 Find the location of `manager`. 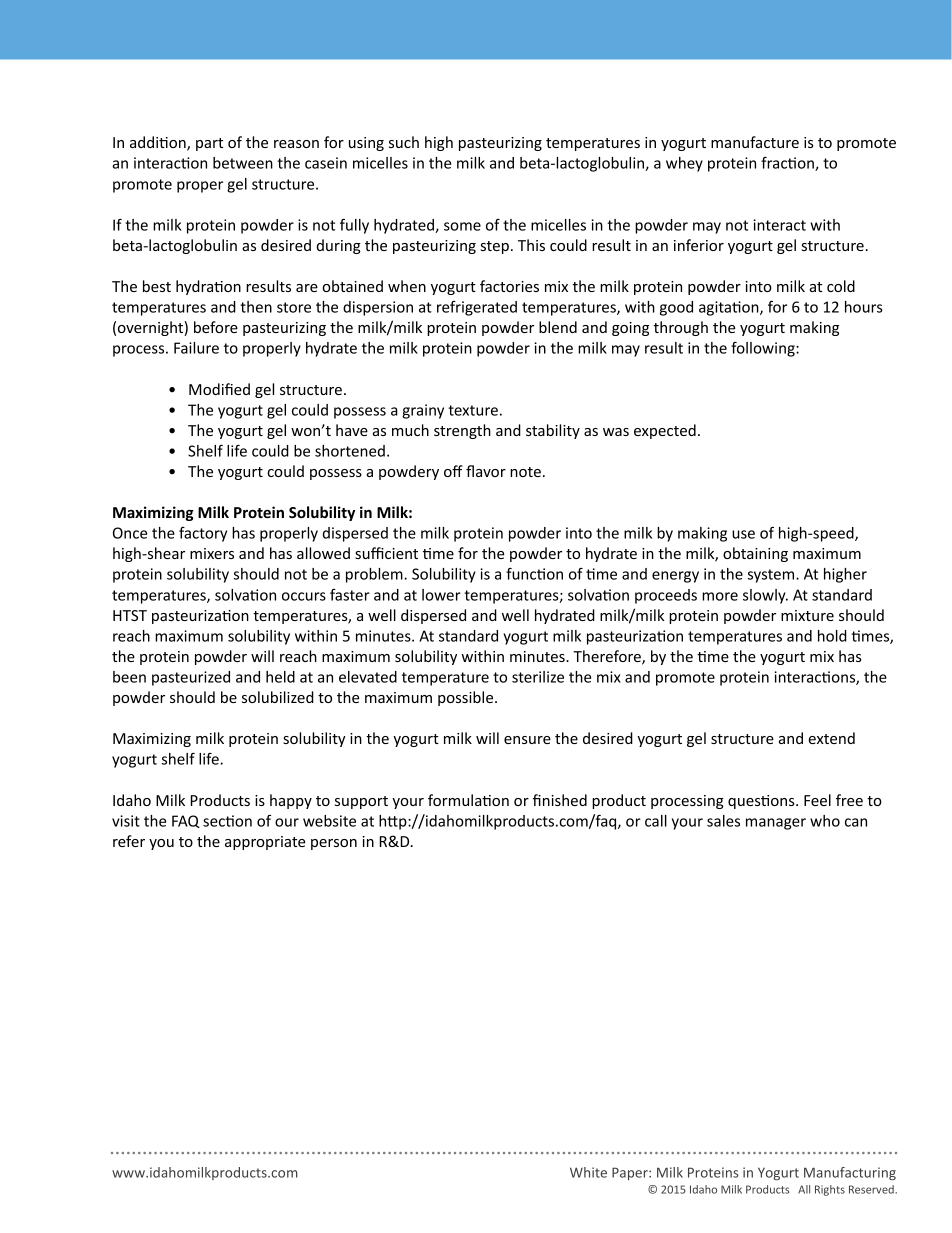

manager is located at coordinates (776, 824).
